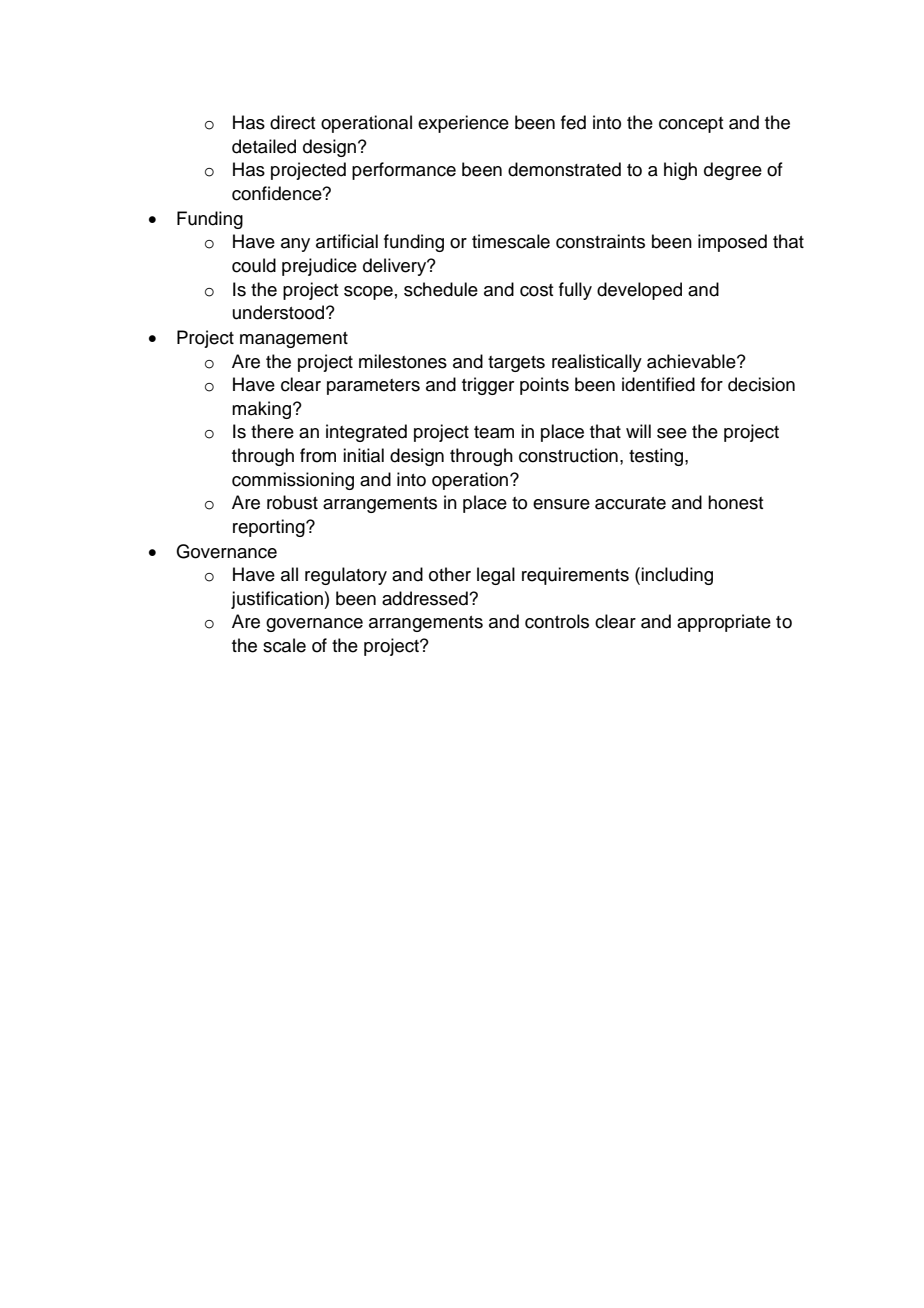  Describe the element at coordinates (732, 243) in the document. I see `imposed` at that location.
